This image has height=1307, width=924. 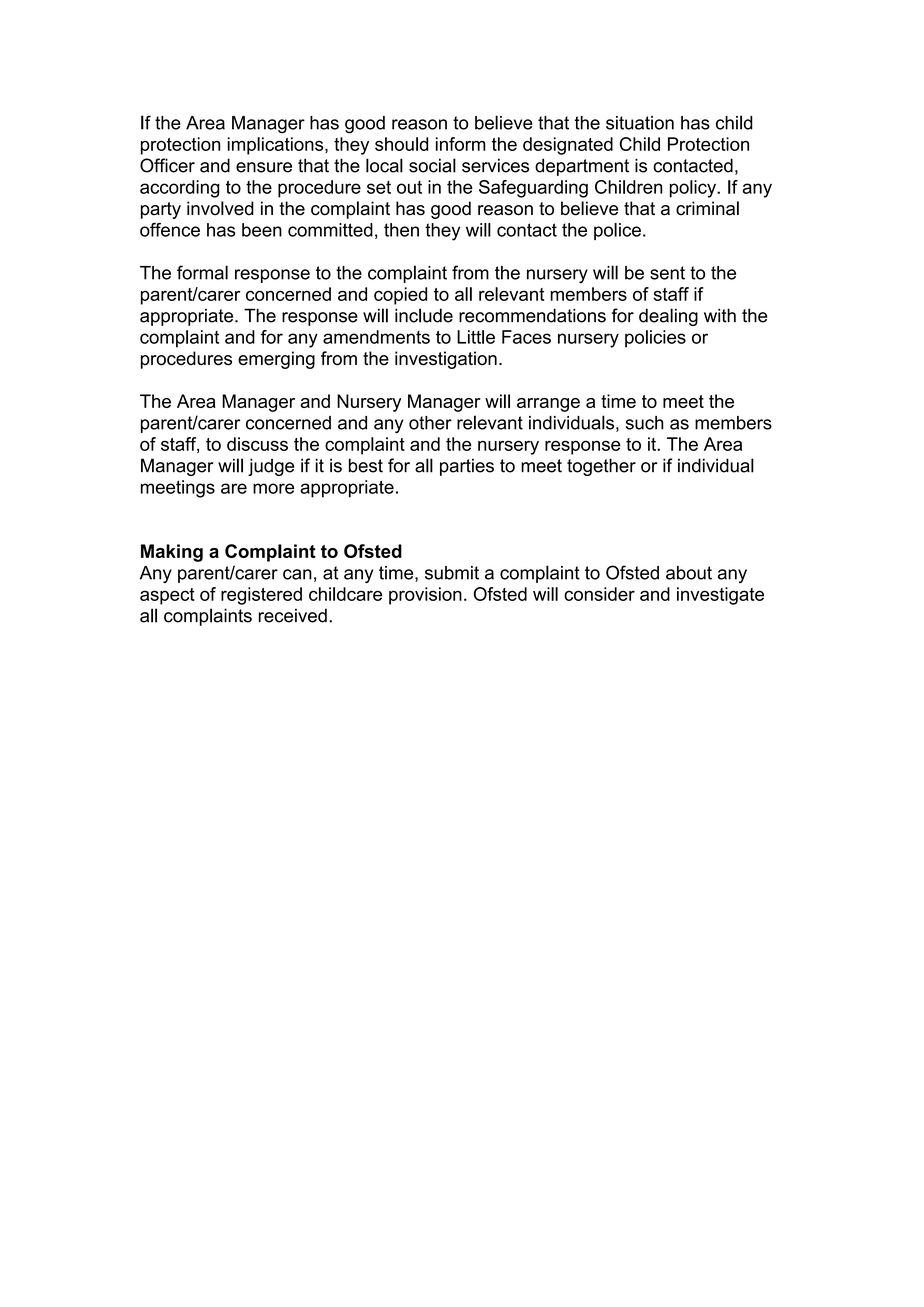 I want to click on policies, so click(x=655, y=339).
